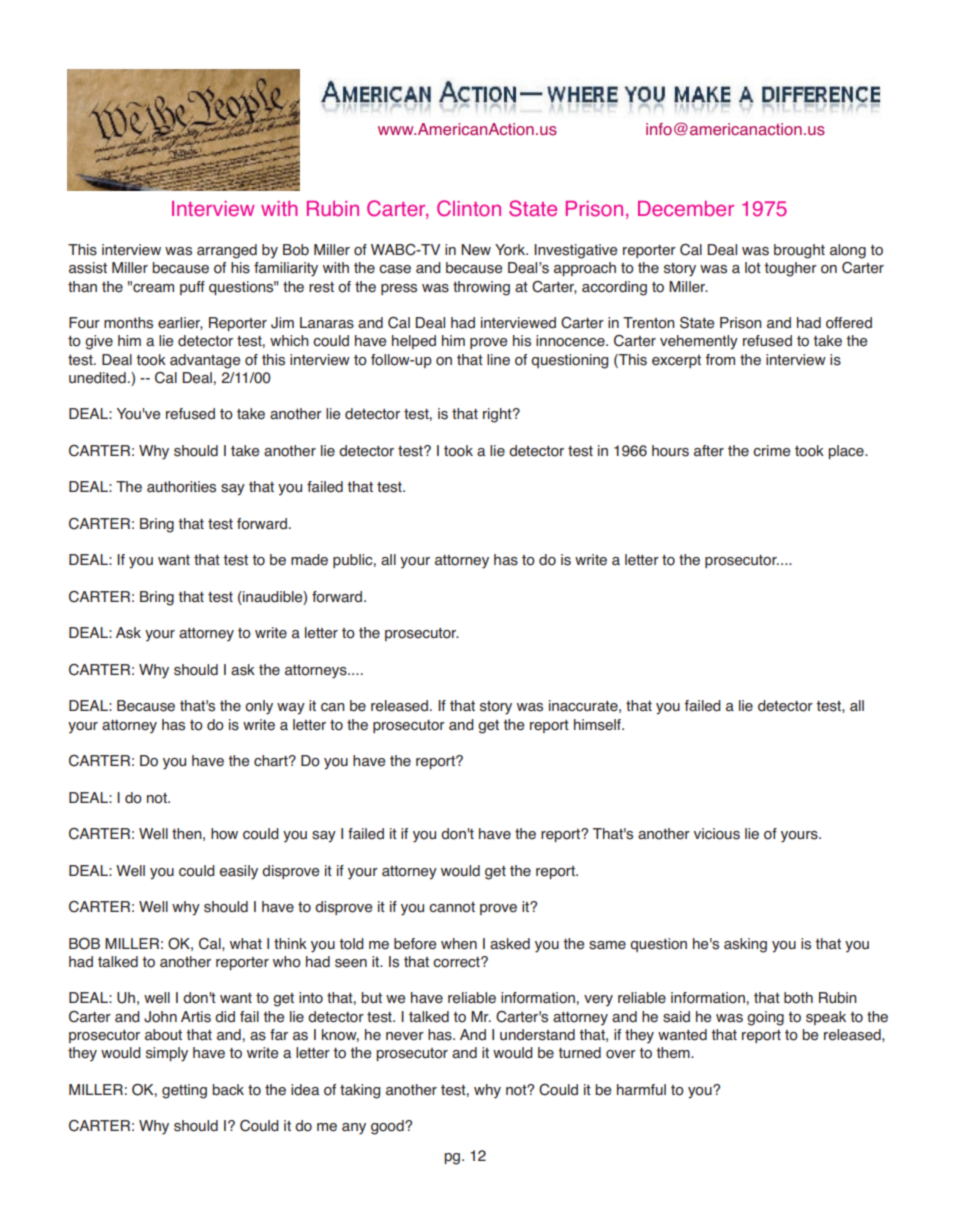 Image resolution: width=958 pixels, height=1232 pixels. Describe the element at coordinates (771, 451) in the screenshot. I see `crime` at that location.
